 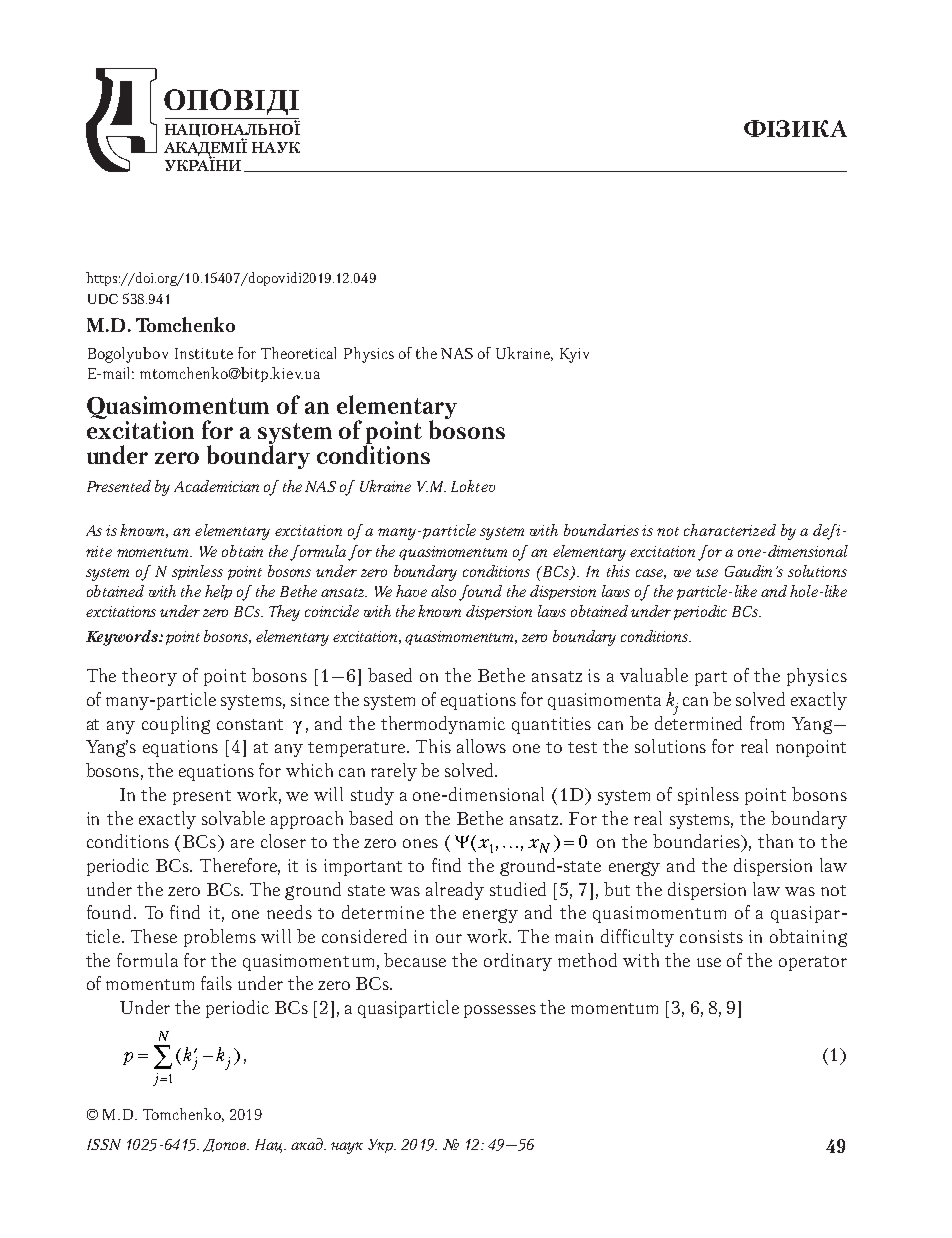 What do you see at coordinates (204, 353) in the screenshot?
I see `Institute` at bounding box center [204, 353].
